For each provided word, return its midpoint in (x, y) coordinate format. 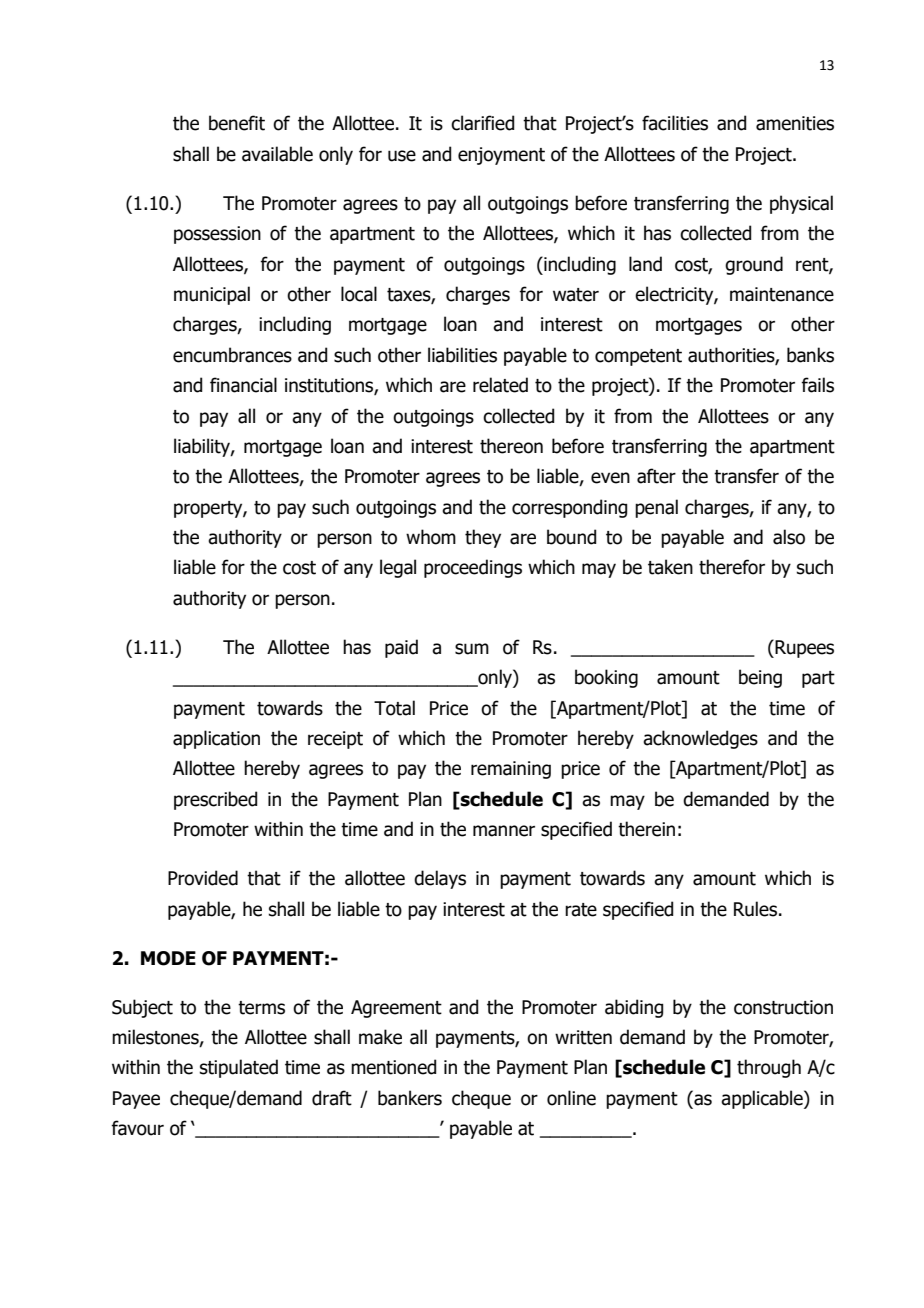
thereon (511, 446)
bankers (410, 1098)
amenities (795, 123)
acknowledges (700, 739)
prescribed (215, 800)
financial (243, 385)
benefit (237, 123)
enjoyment (501, 156)
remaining (511, 770)
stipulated (239, 1068)
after (656, 476)
